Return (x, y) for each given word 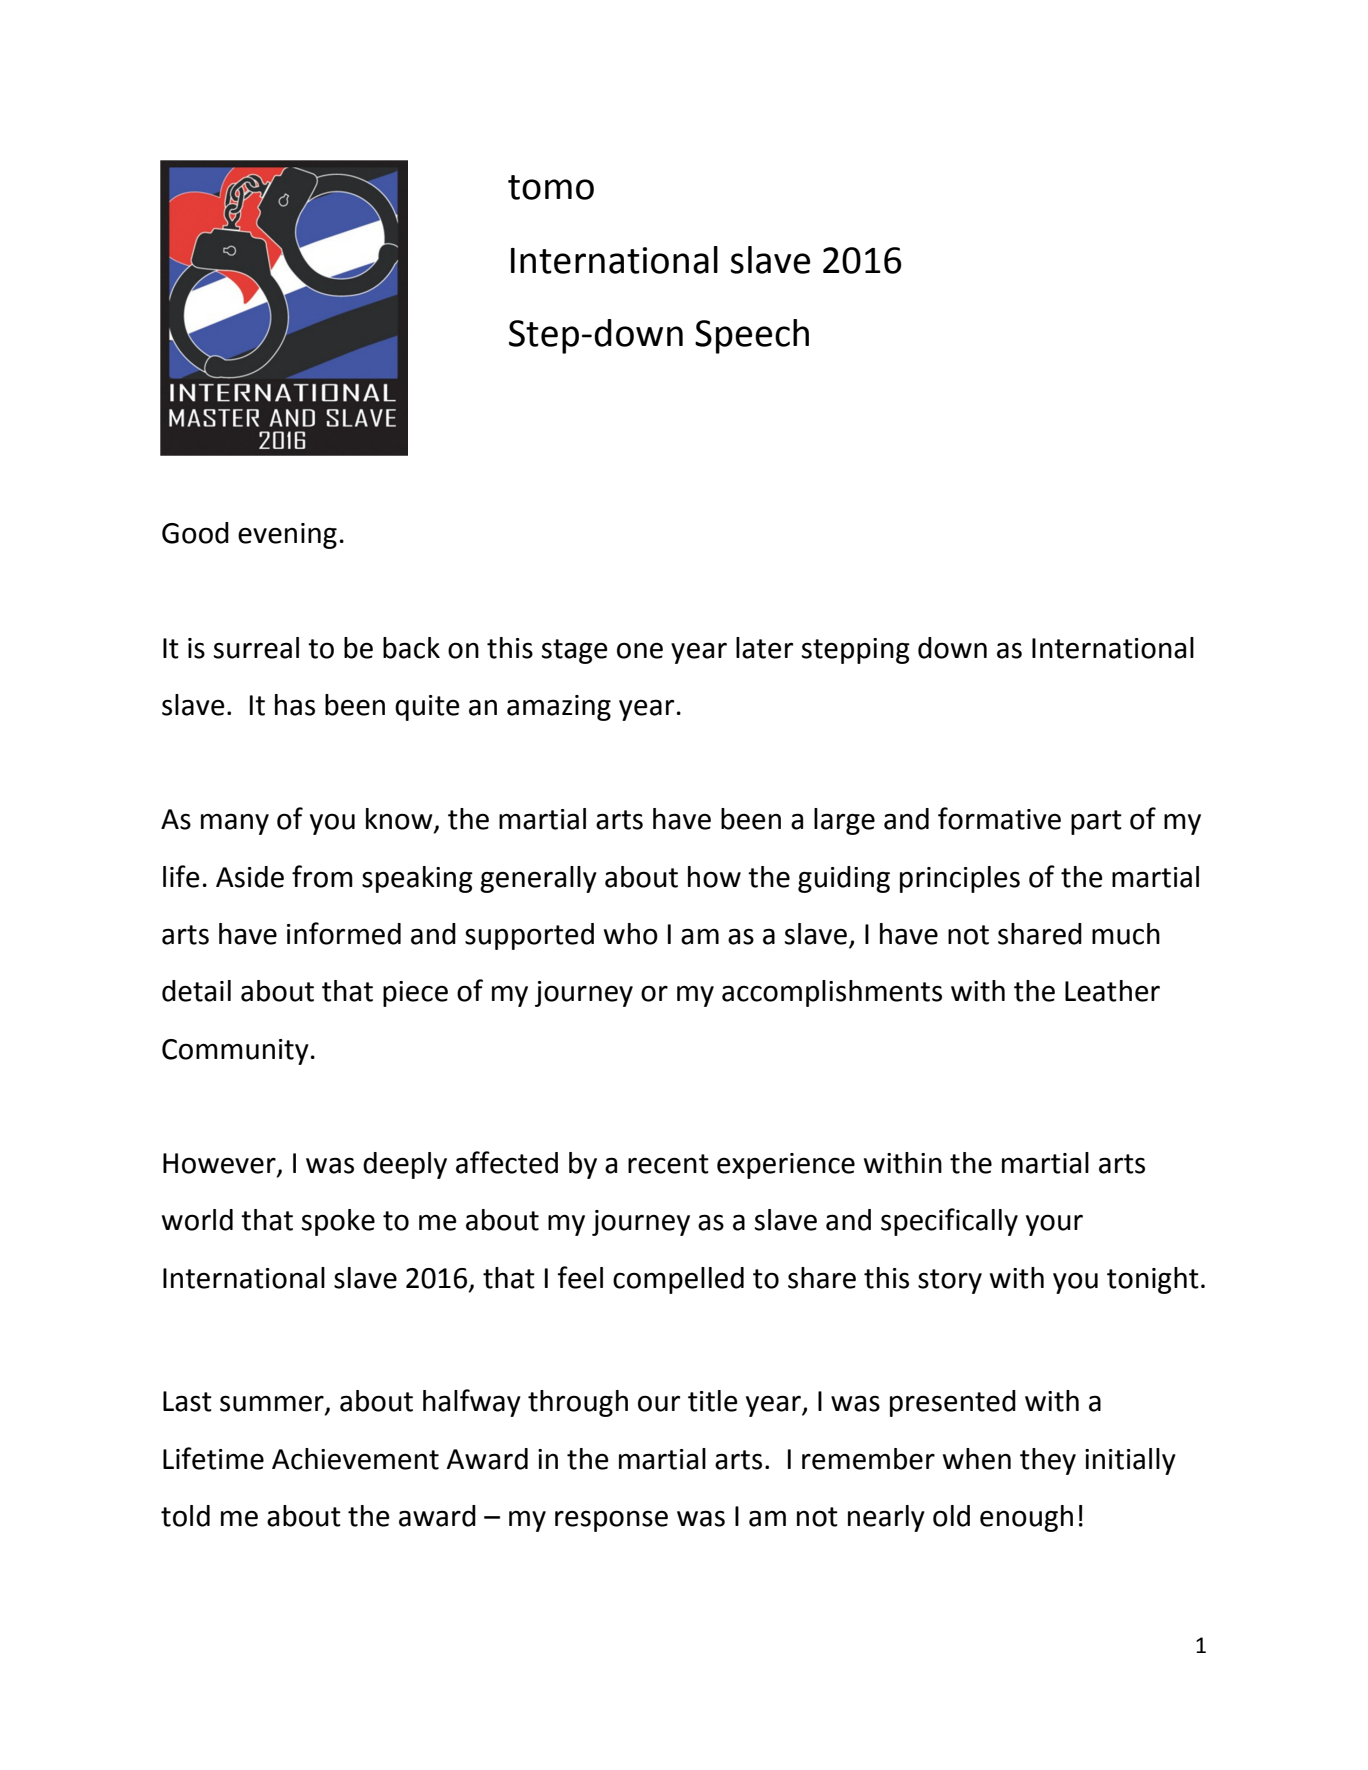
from (322, 876)
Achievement (355, 1459)
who (631, 934)
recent (668, 1164)
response (611, 1521)
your (1054, 1225)
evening (287, 536)
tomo (551, 187)
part (1096, 822)
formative (999, 818)
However (220, 1164)
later (764, 648)
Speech (752, 336)
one (640, 650)
